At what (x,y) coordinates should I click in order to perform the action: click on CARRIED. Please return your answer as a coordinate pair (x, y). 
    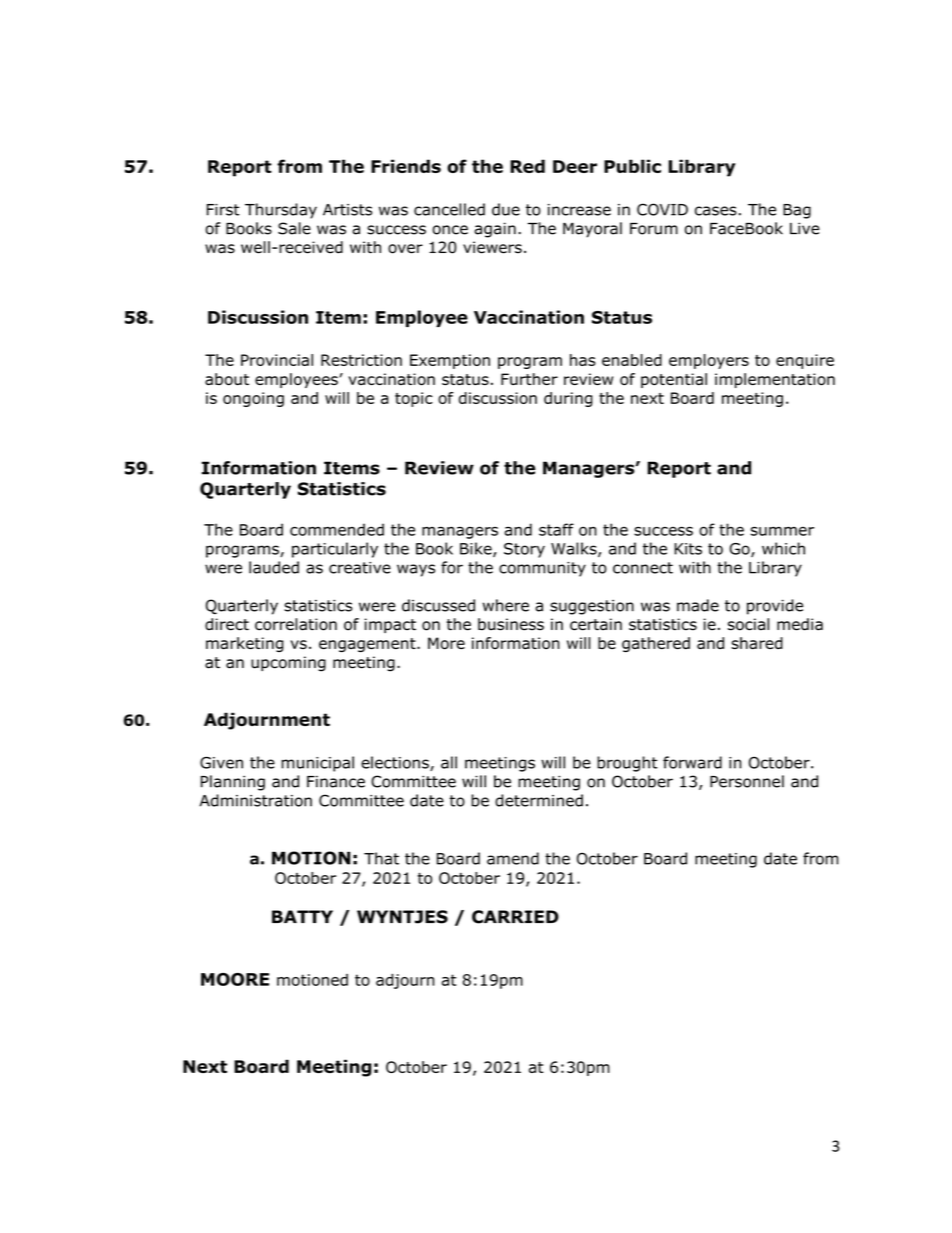
    Looking at the image, I should click on (515, 917).
